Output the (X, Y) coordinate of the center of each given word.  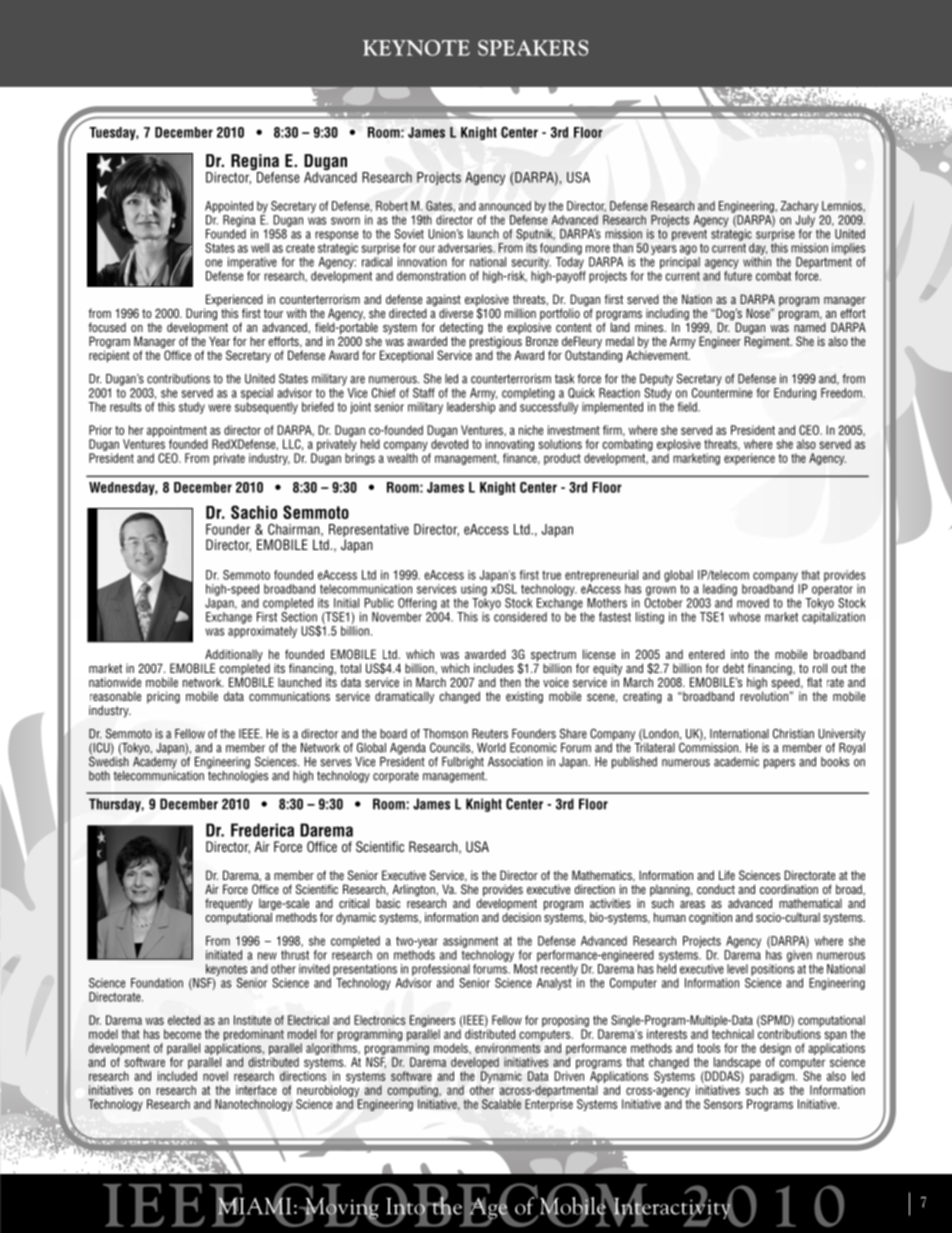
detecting (461, 329)
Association (515, 762)
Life (727, 875)
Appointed (229, 207)
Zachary (799, 207)
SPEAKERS (533, 48)
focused (107, 327)
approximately (262, 632)
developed (475, 1064)
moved (753, 603)
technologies (238, 775)
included (177, 1076)
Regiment (768, 341)
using (474, 590)
